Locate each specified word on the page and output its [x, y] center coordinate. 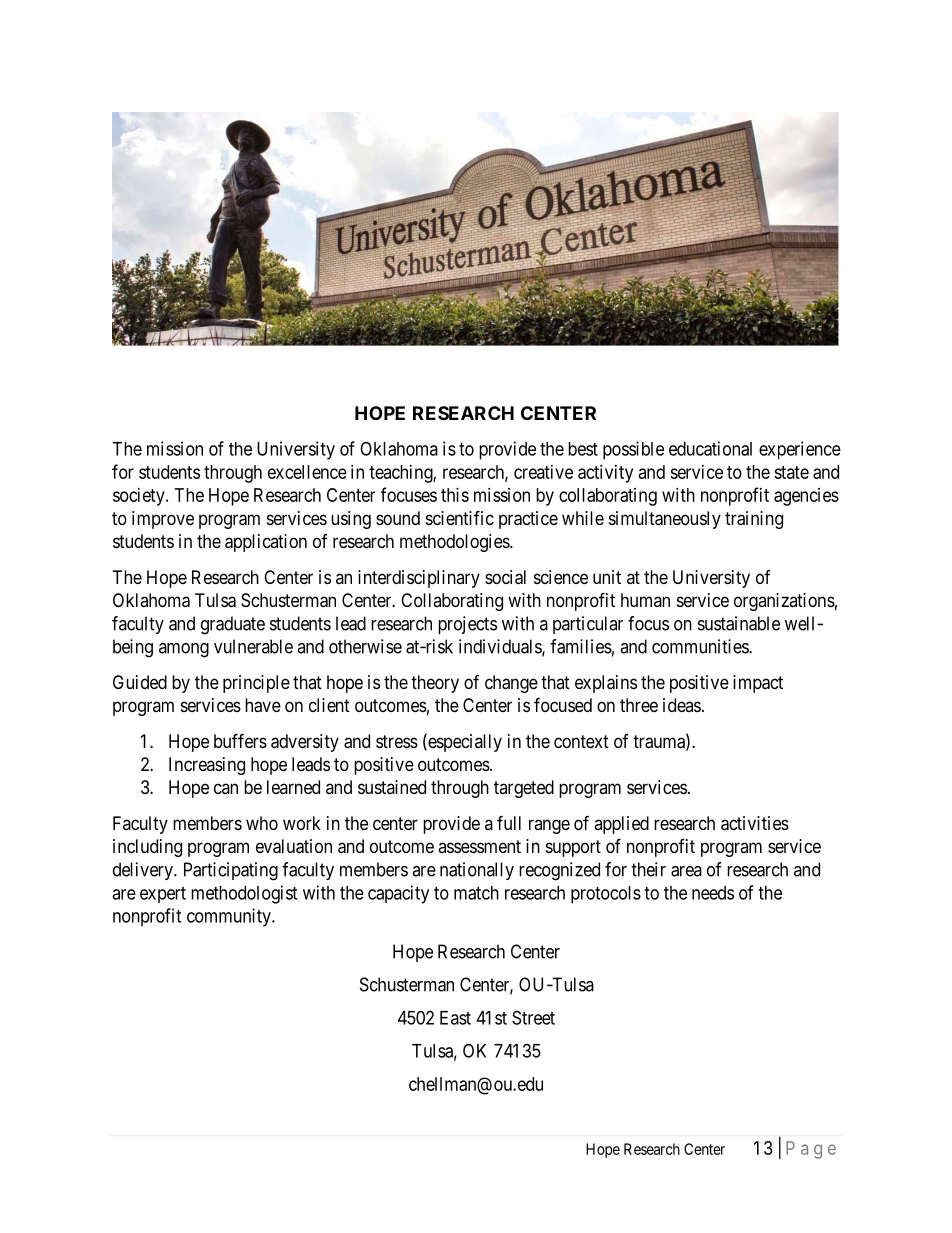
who [262, 823]
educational [710, 448]
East [455, 1018]
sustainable [739, 623]
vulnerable [253, 646]
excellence [307, 472]
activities [755, 823]
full [509, 822]
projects [467, 625]
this [455, 495]
